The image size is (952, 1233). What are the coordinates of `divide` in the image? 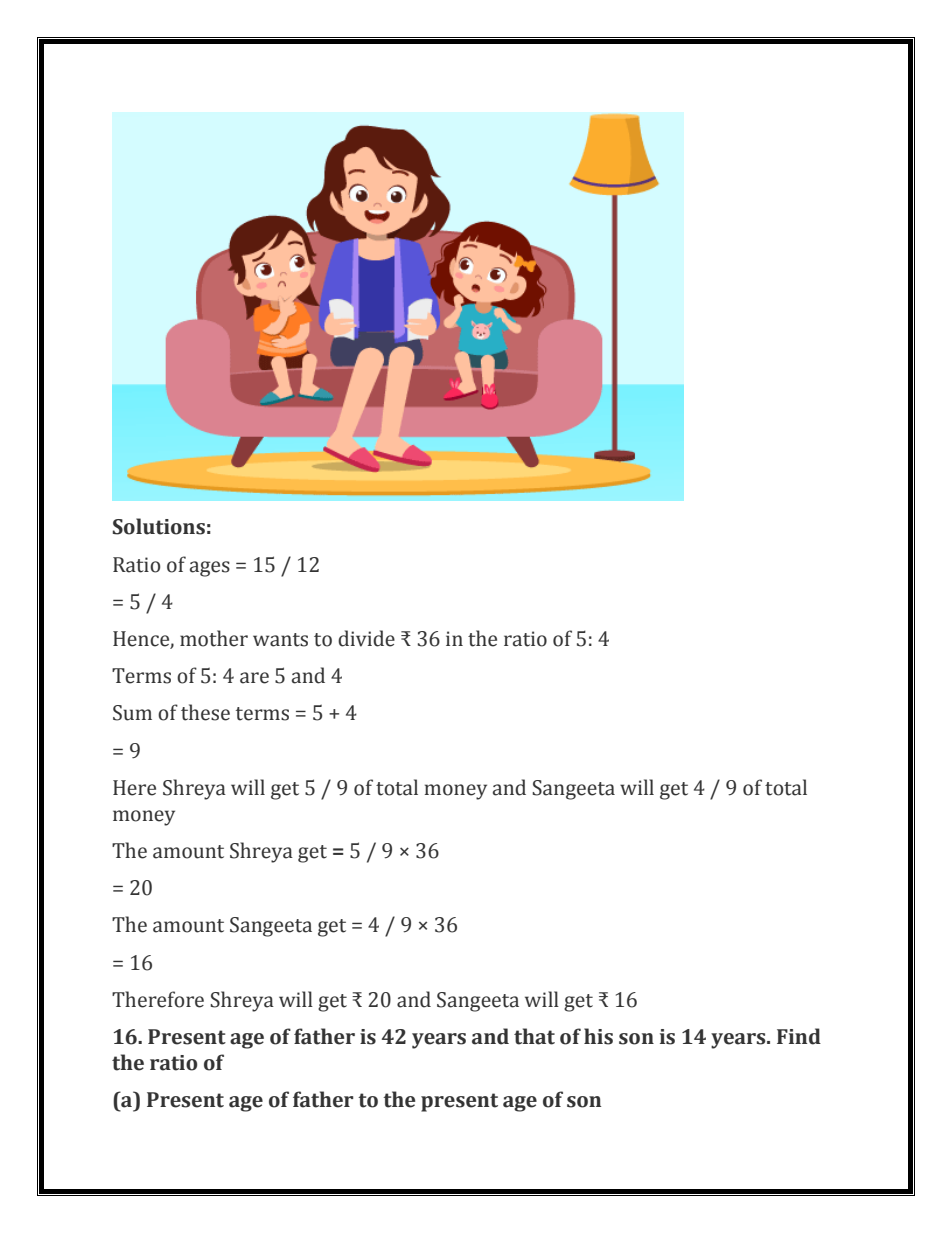 It's located at (366, 638).
